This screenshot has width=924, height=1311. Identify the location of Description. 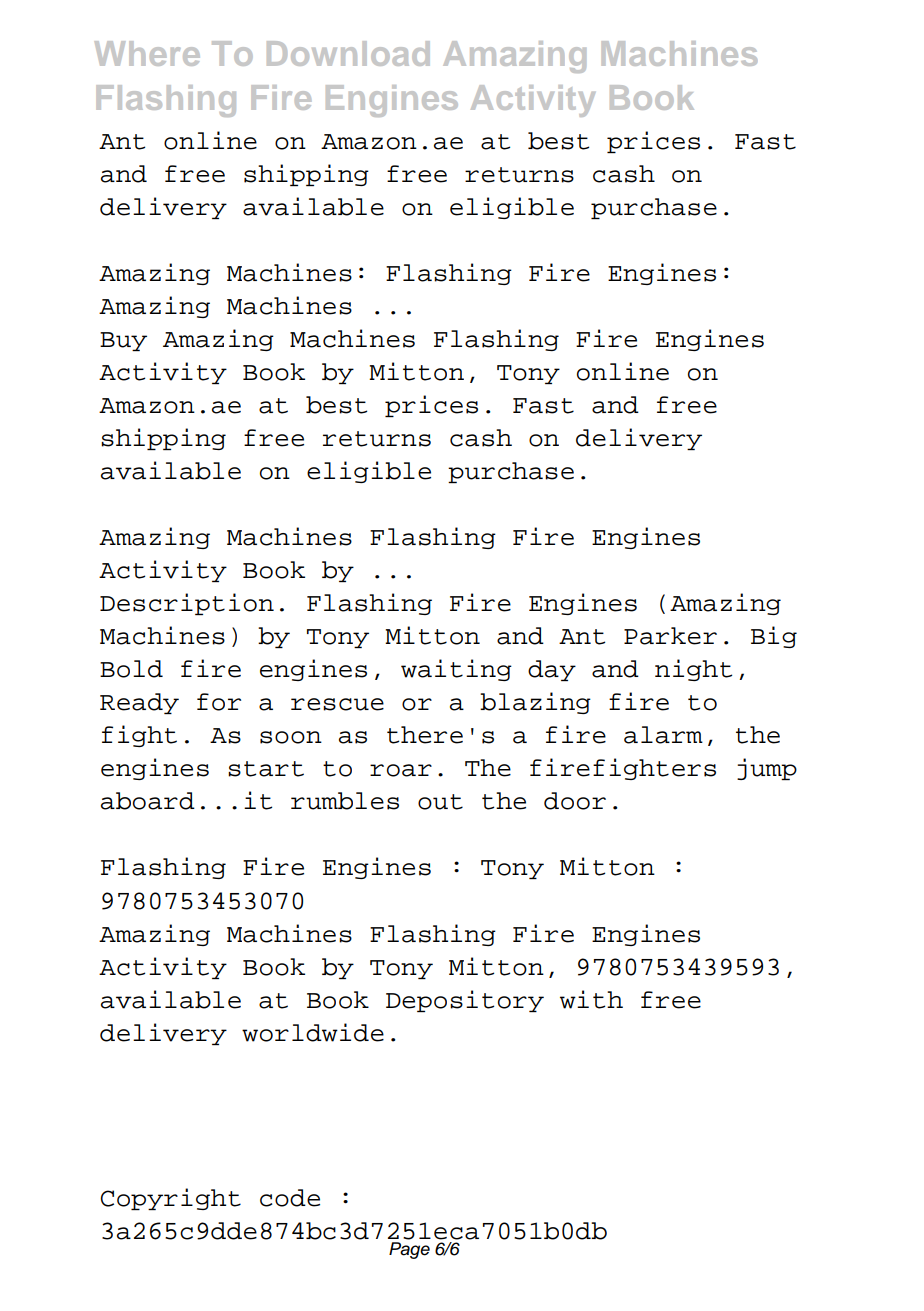
(187, 604).
